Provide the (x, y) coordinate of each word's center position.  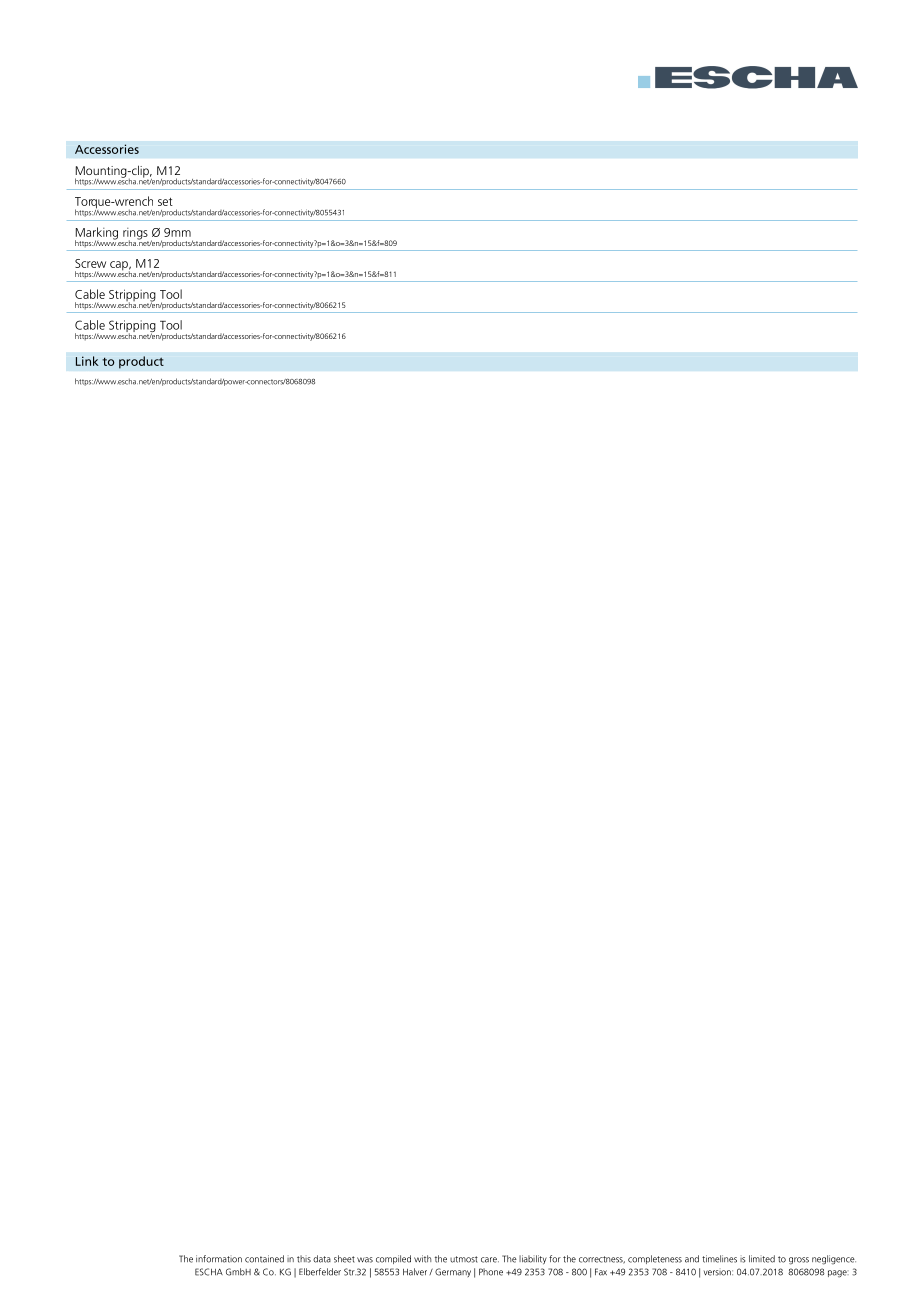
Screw (90, 263)
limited (762, 1259)
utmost (464, 1259)
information (219, 1259)
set (165, 201)
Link (87, 361)
